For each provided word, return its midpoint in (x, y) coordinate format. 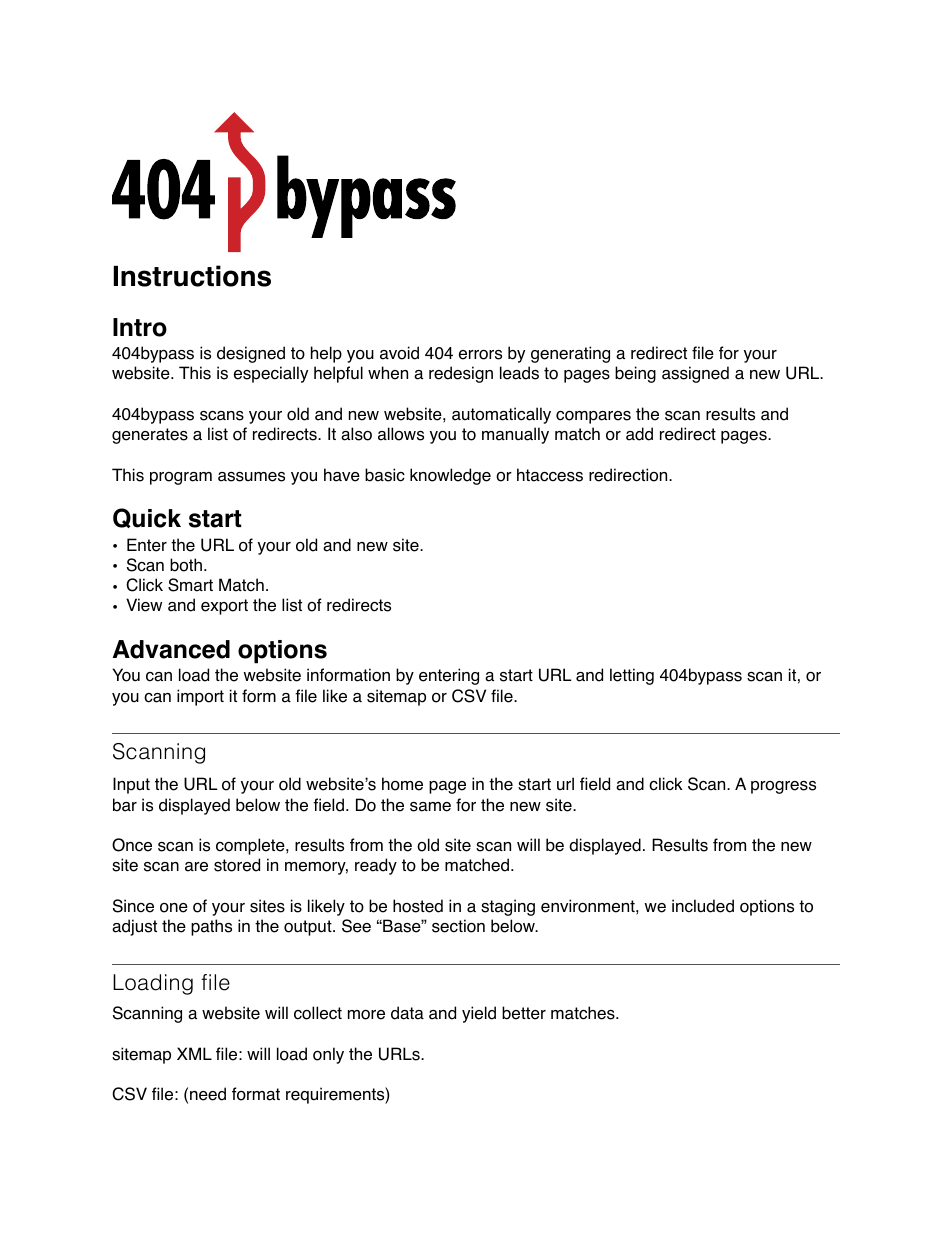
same (430, 807)
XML (194, 1053)
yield (479, 1014)
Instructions (192, 276)
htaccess (550, 475)
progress (783, 787)
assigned (695, 374)
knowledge (450, 476)
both (186, 565)
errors (480, 355)
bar (125, 805)
